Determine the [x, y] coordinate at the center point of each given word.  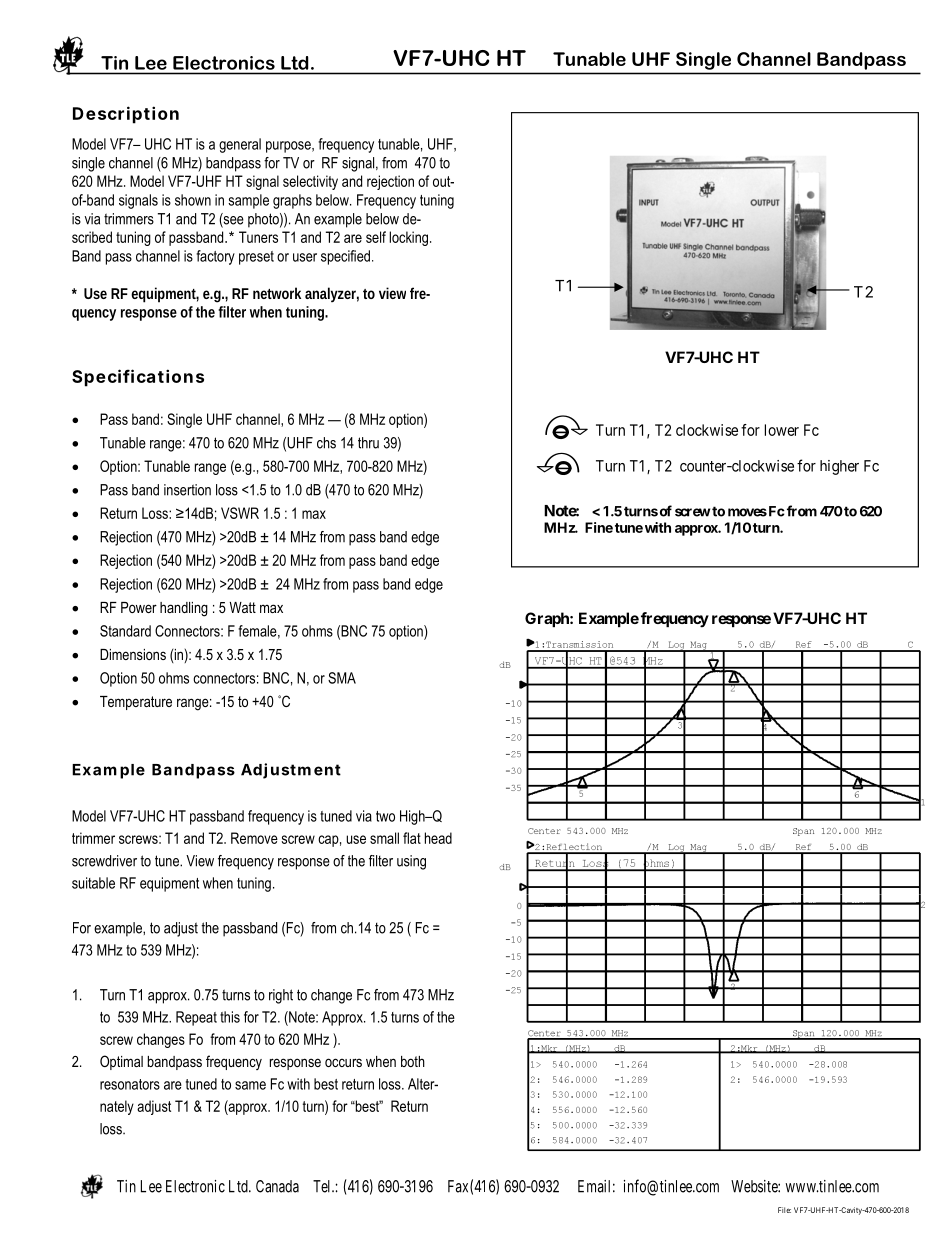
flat [412, 838]
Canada [277, 1186]
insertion [187, 490]
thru [368, 443]
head [438, 838]
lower [782, 430]
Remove [254, 838]
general [240, 145]
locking [408, 238]
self [376, 237]
